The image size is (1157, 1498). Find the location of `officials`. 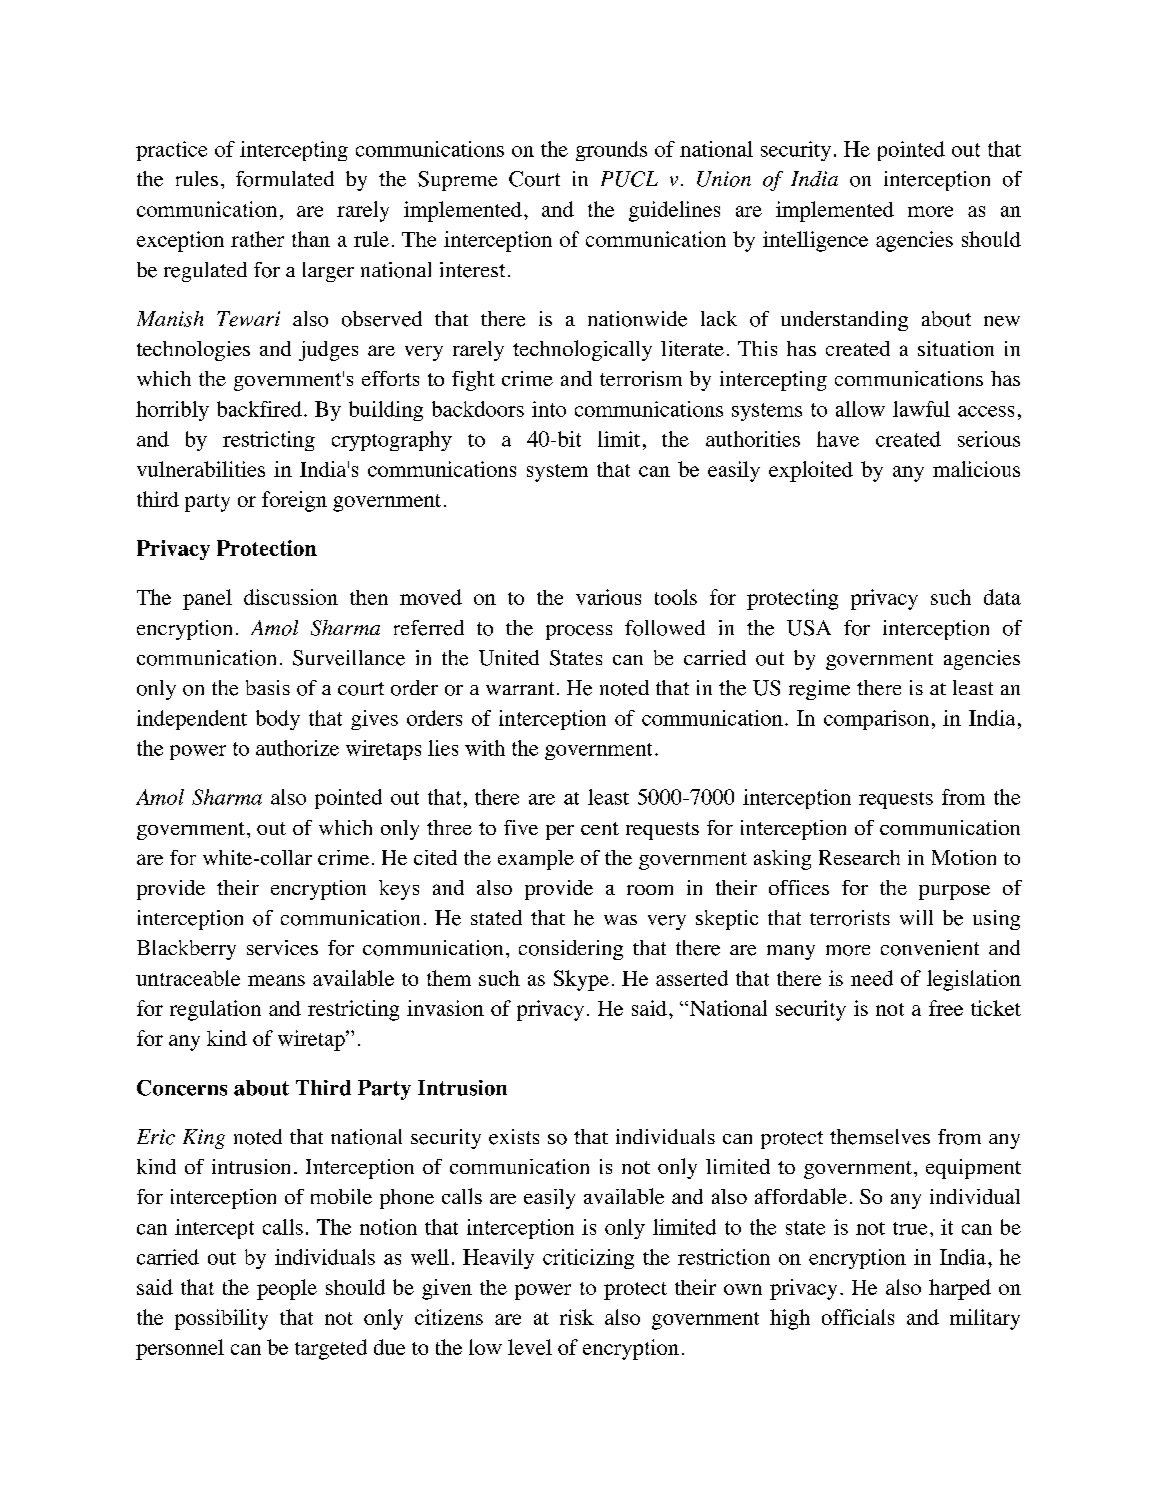

officials is located at coordinates (858, 1317).
